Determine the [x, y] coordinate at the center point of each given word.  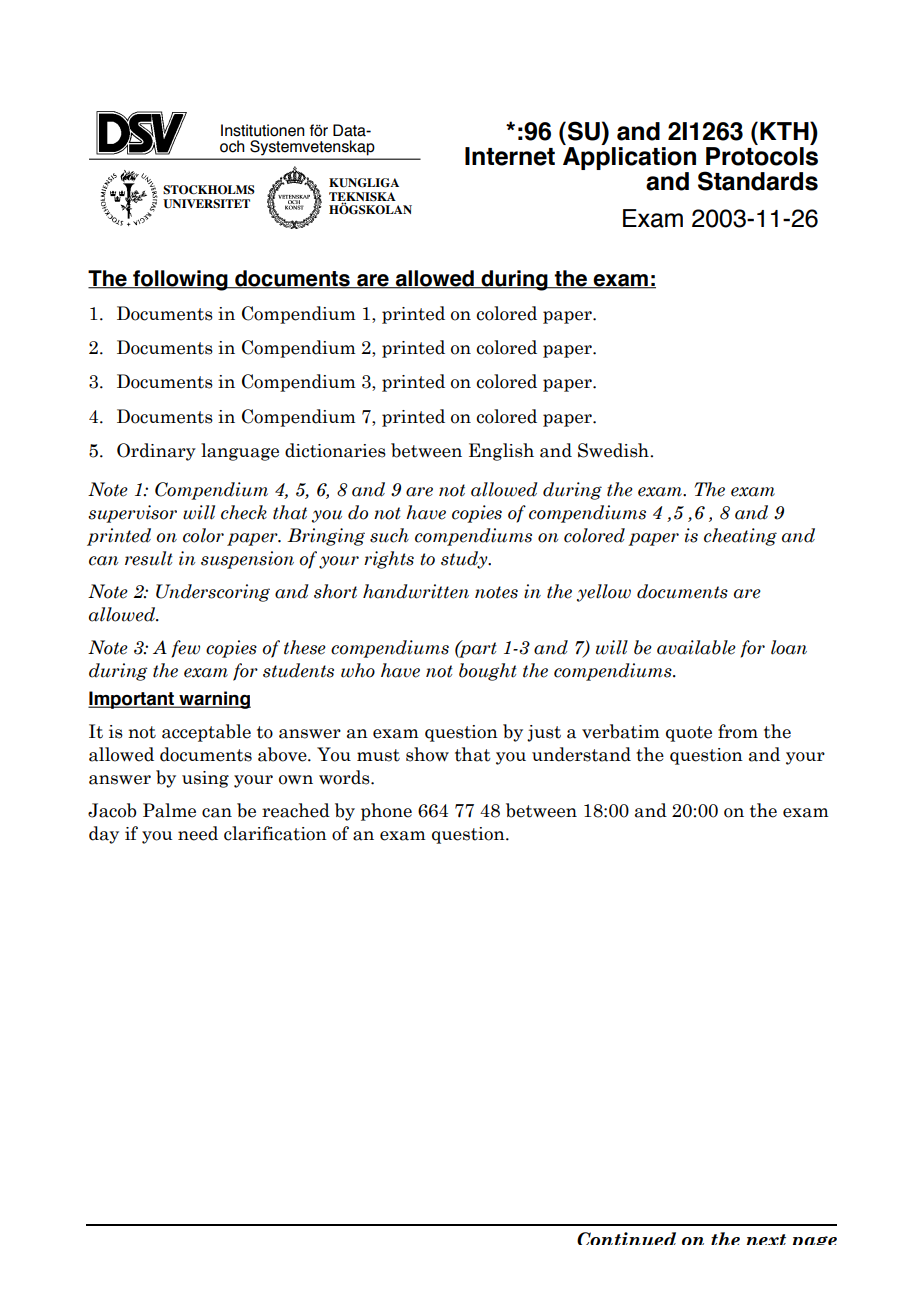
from [738, 731]
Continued [626, 1238]
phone [386, 812]
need [198, 833]
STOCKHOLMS [209, 190]
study [465, 560]
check [244, 512]
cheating [740, 537]
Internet [510, 156]
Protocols [762, 155]
